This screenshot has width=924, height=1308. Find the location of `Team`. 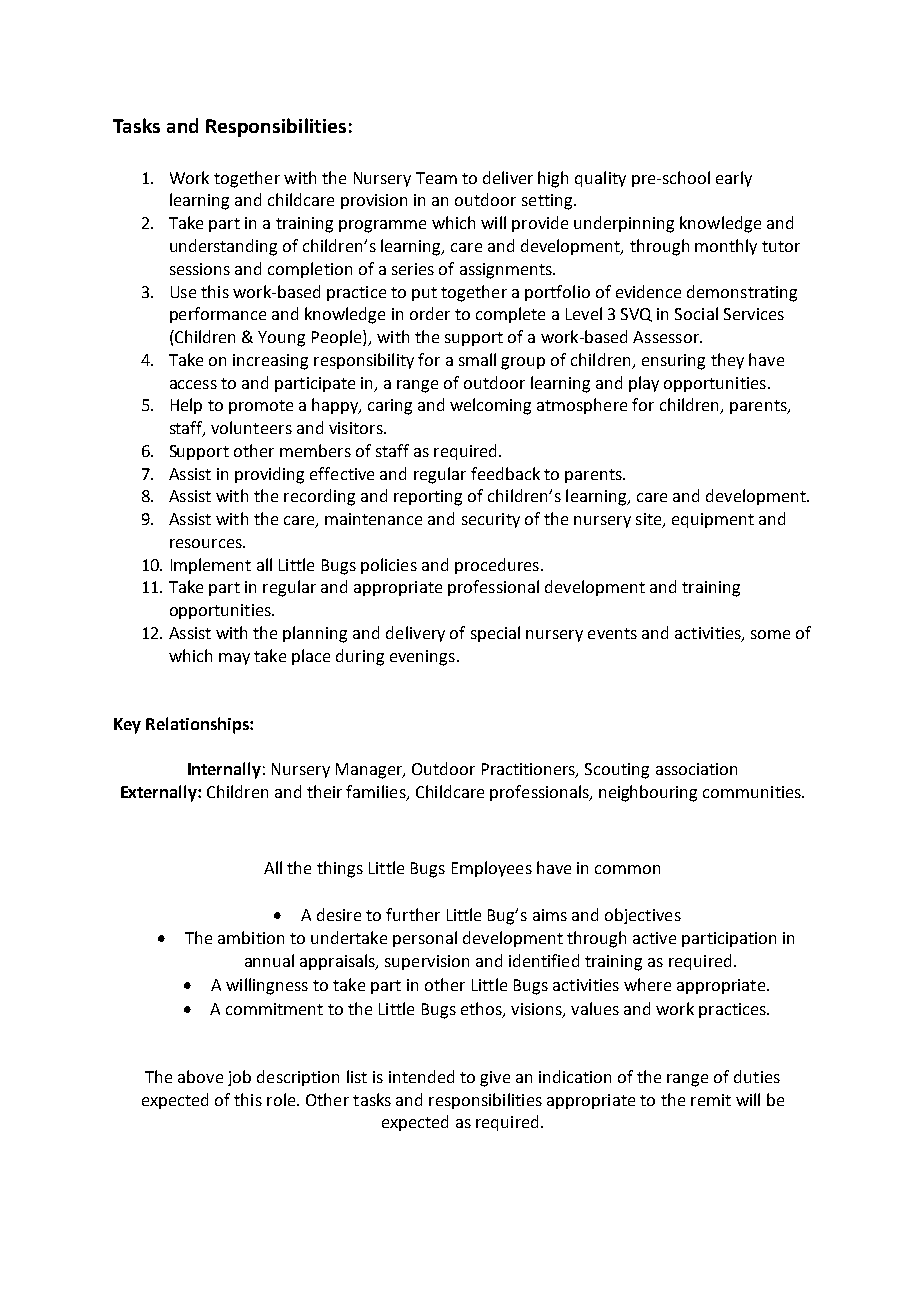

Team is located at coordinates (436, 178).
